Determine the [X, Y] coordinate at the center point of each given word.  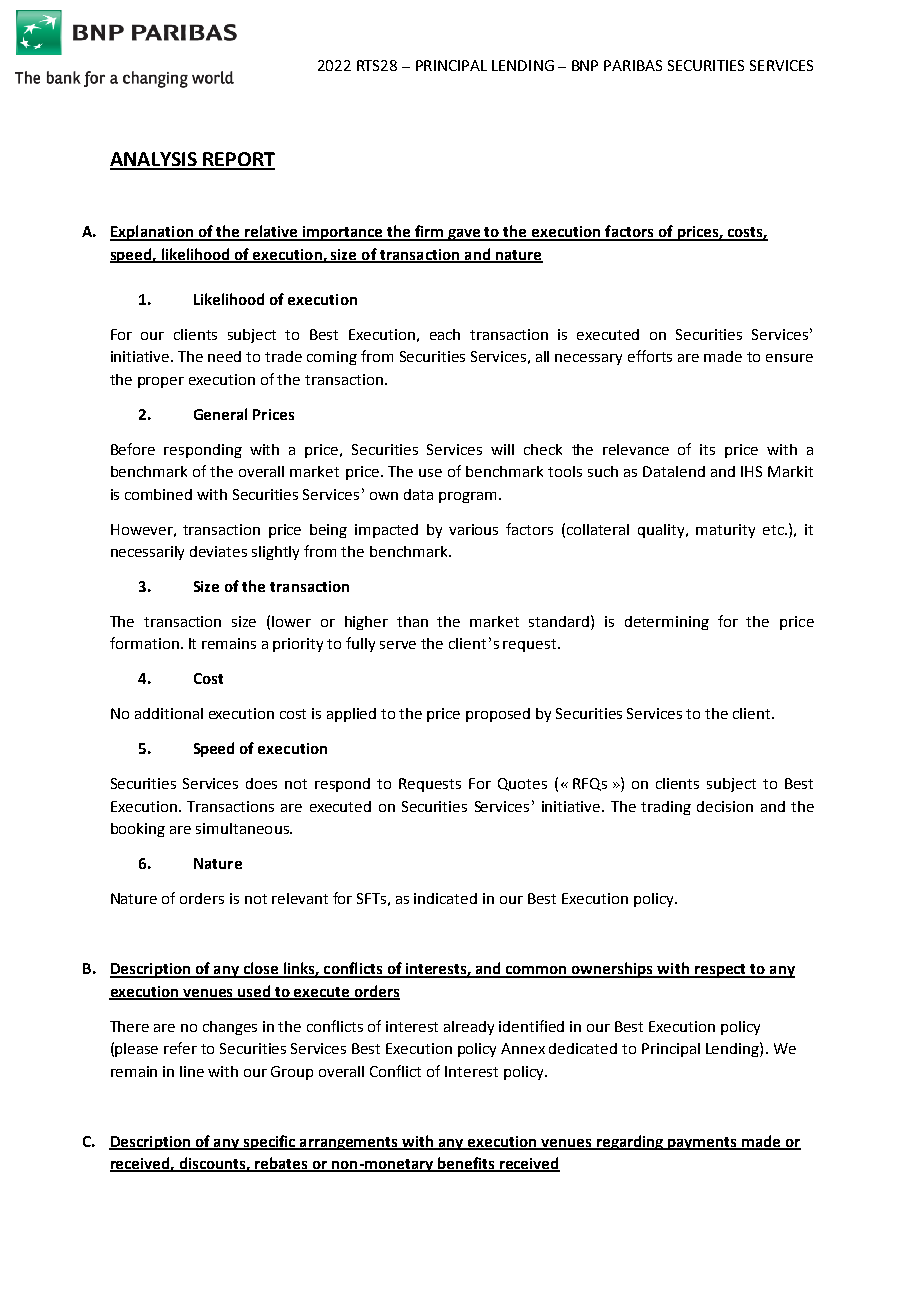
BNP [585, 65]
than [412, 621]
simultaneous [243, 828]
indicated [445, 898]
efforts [650, 356]
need [224, 356]
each [445, 334]
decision [725, 806]
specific [269, 1142]
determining [667, 623]
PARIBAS [633, 65]
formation [144, 643]
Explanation [152, 233]
